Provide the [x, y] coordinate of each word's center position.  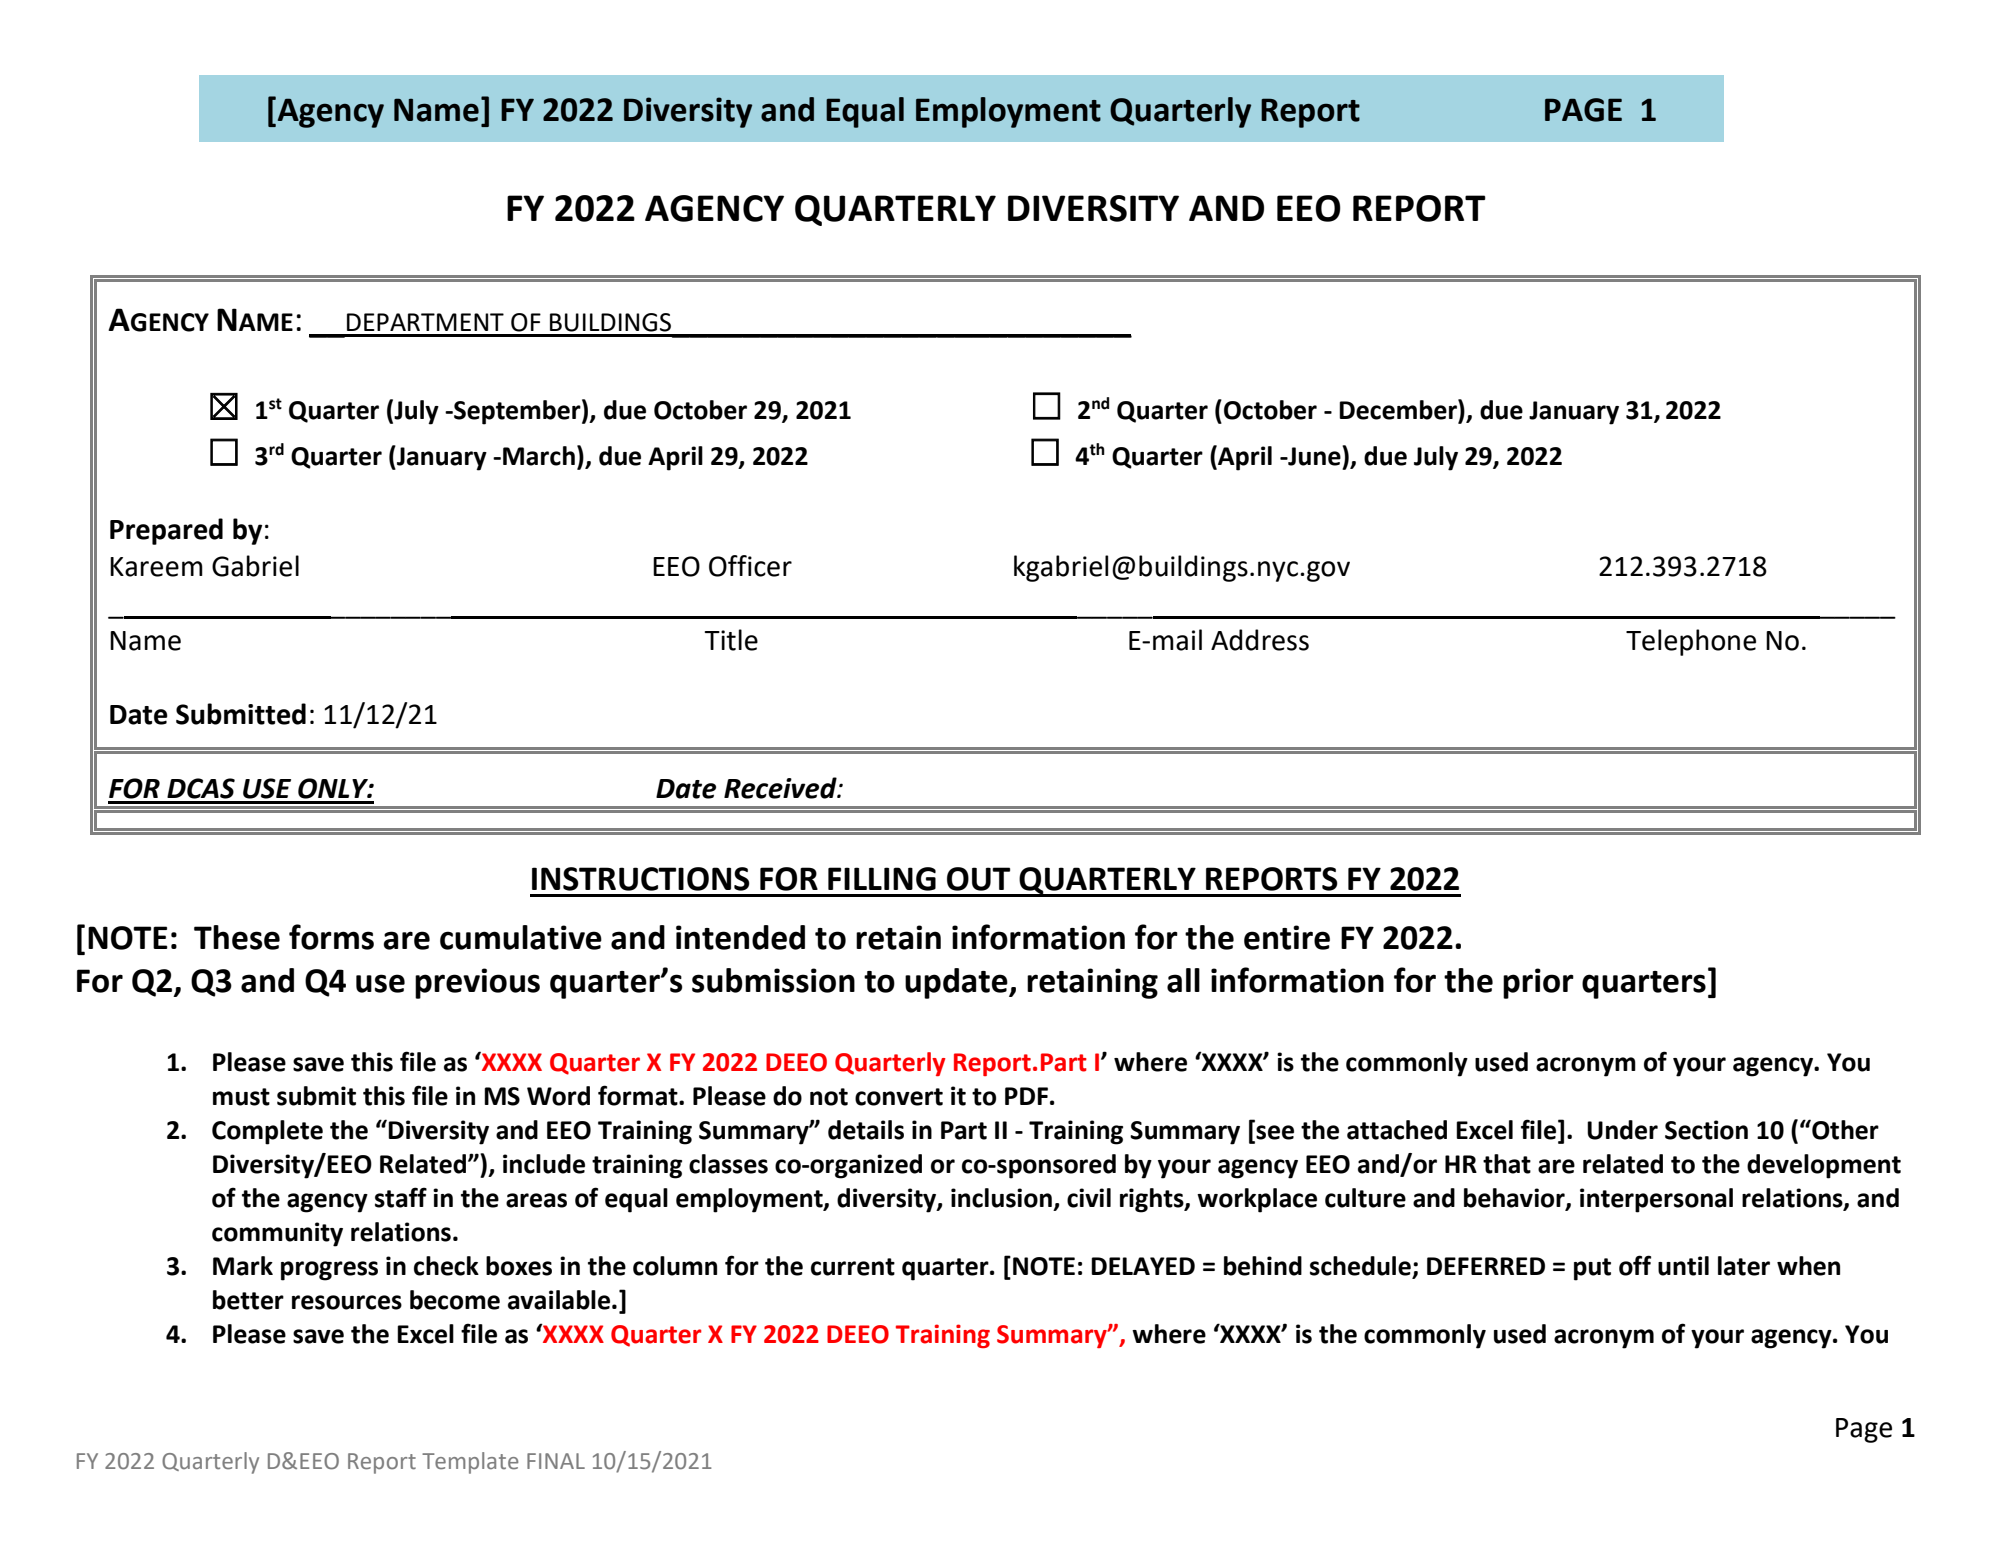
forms [331, 937]
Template [470, 1463]
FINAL [556, 1461]
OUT [978, 879]
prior [1538, 983]
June [1314, 456]
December [1399, 409]
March [539, 456]
